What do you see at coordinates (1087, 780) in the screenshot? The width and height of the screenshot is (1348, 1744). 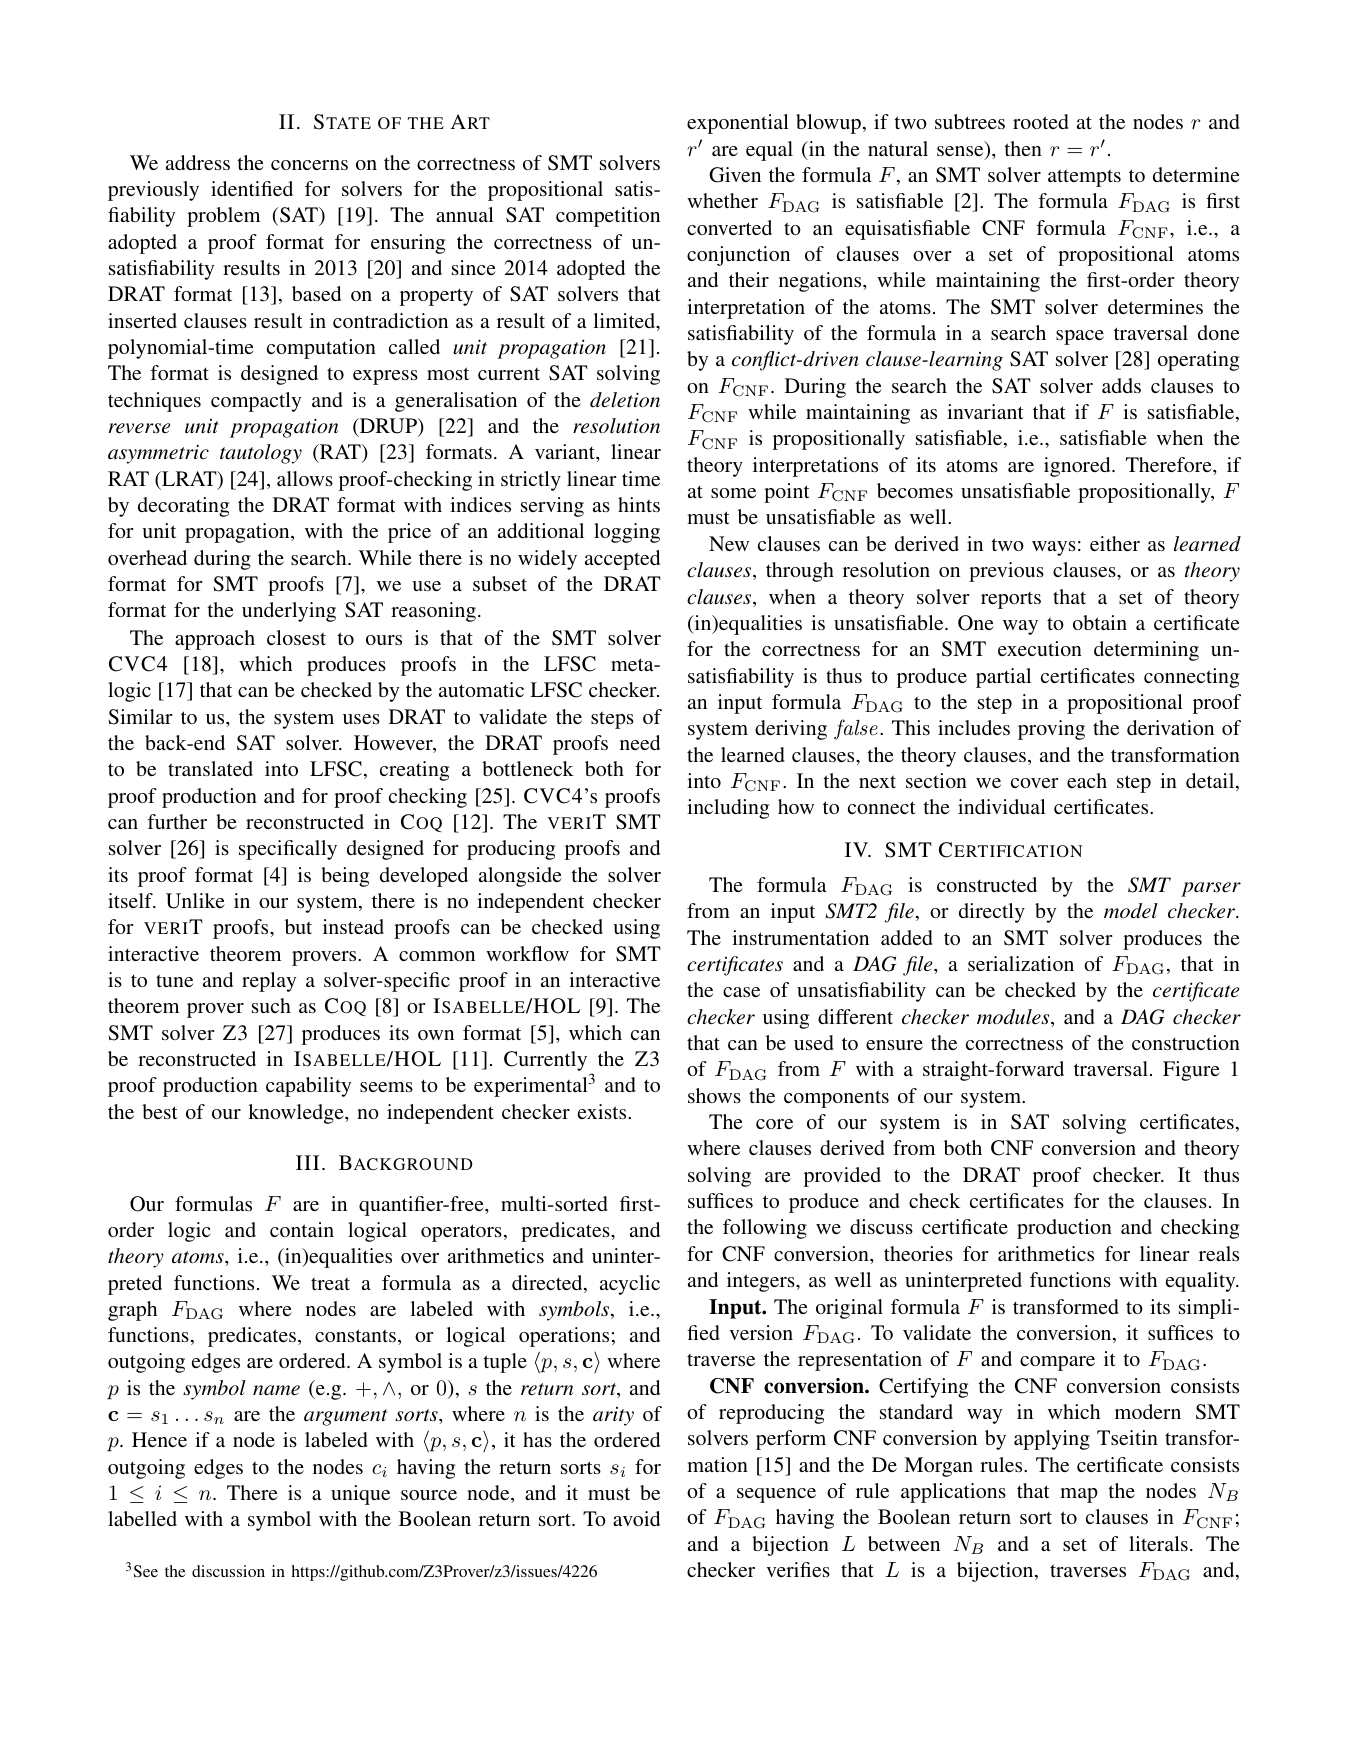 I see `each` at bounding box center [1087, 780].
